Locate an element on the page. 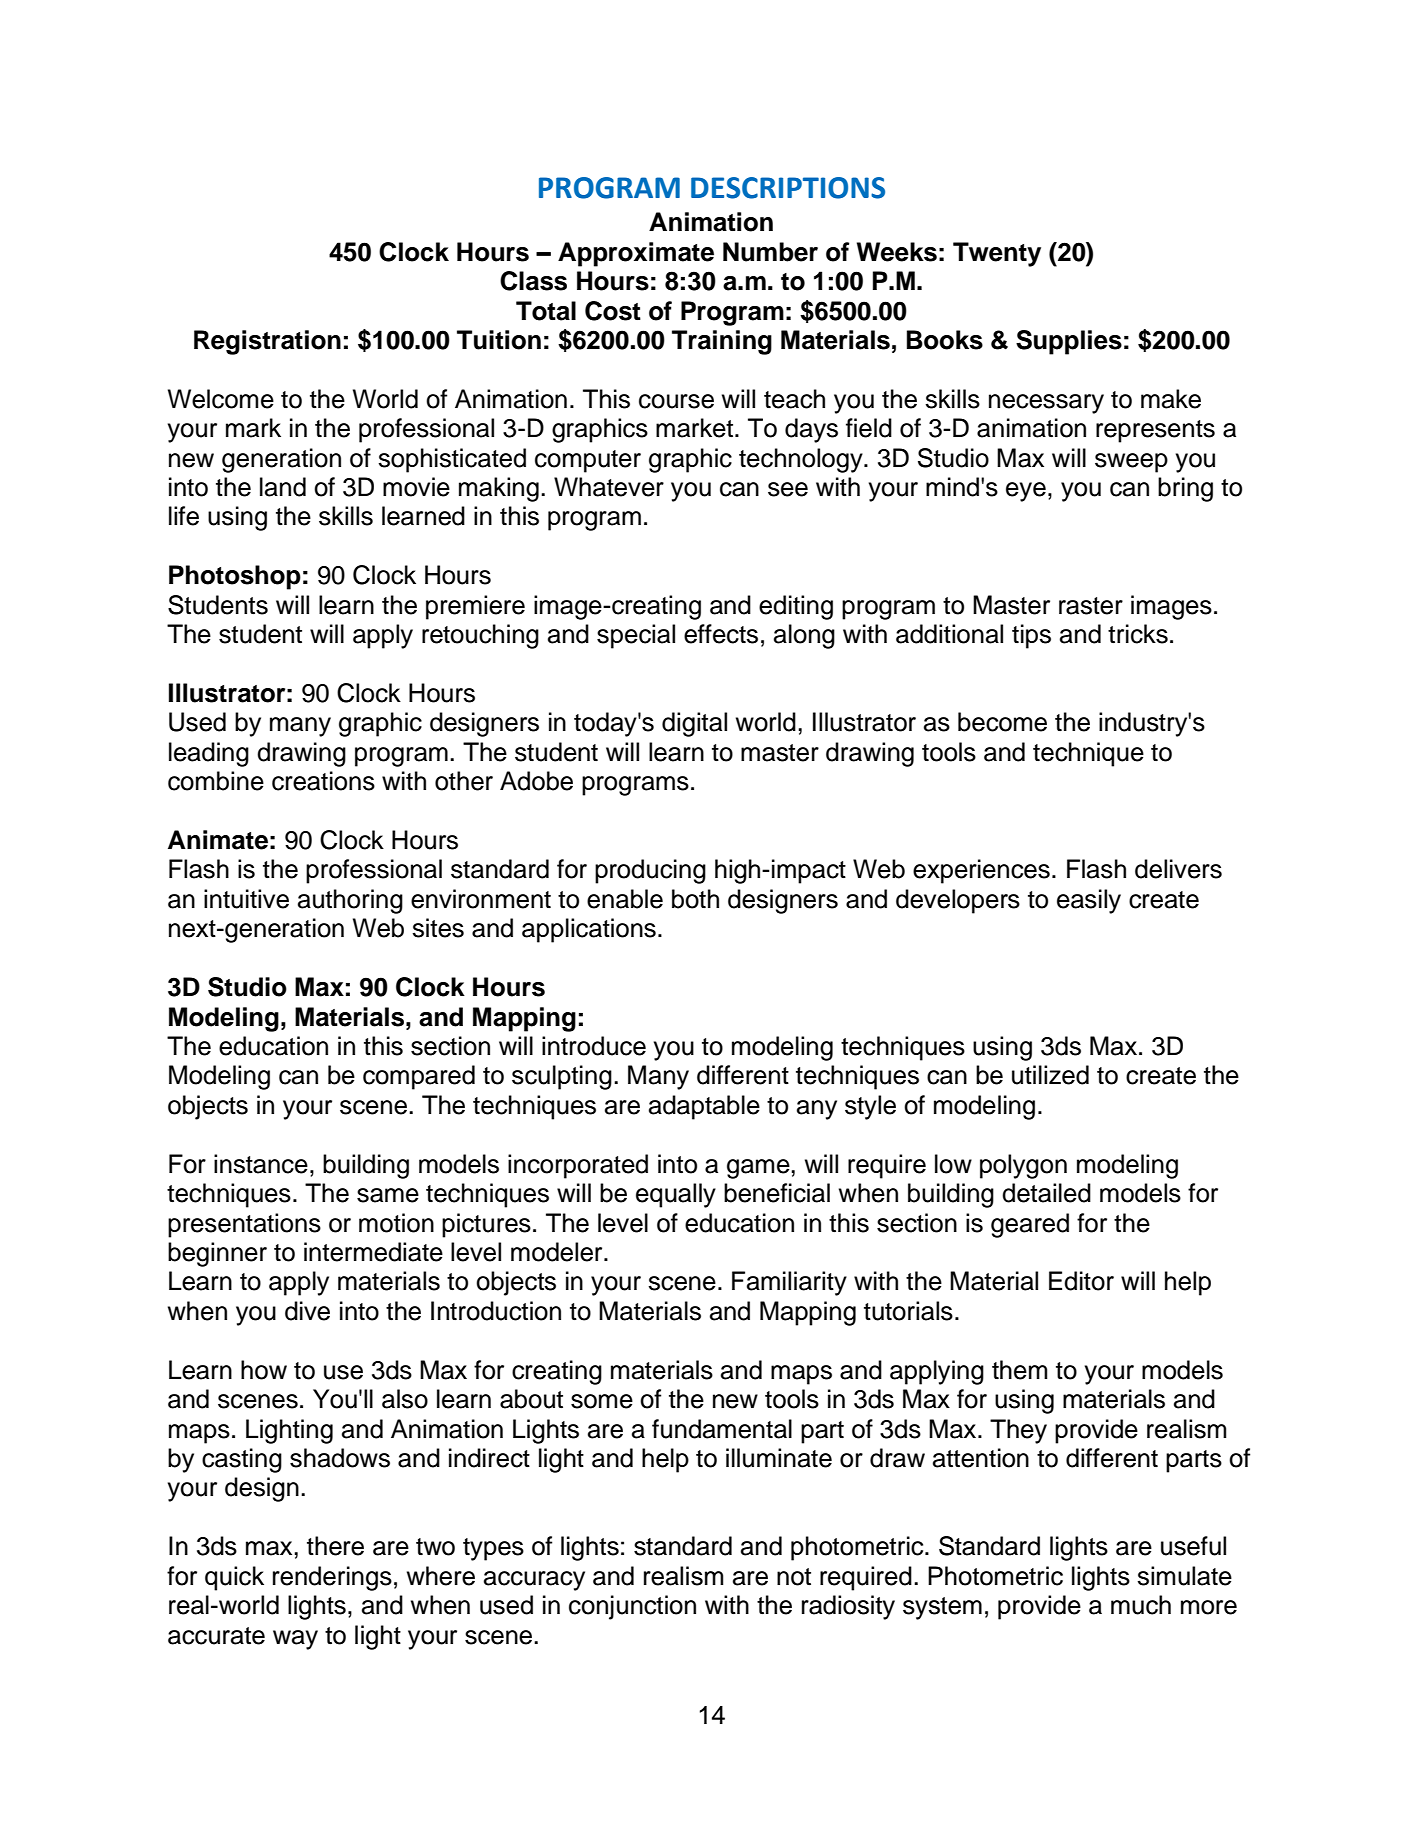 Image resolution: width=1423 pixels, height=1842 pixels. eye is located at coordinates (1026, 492).
